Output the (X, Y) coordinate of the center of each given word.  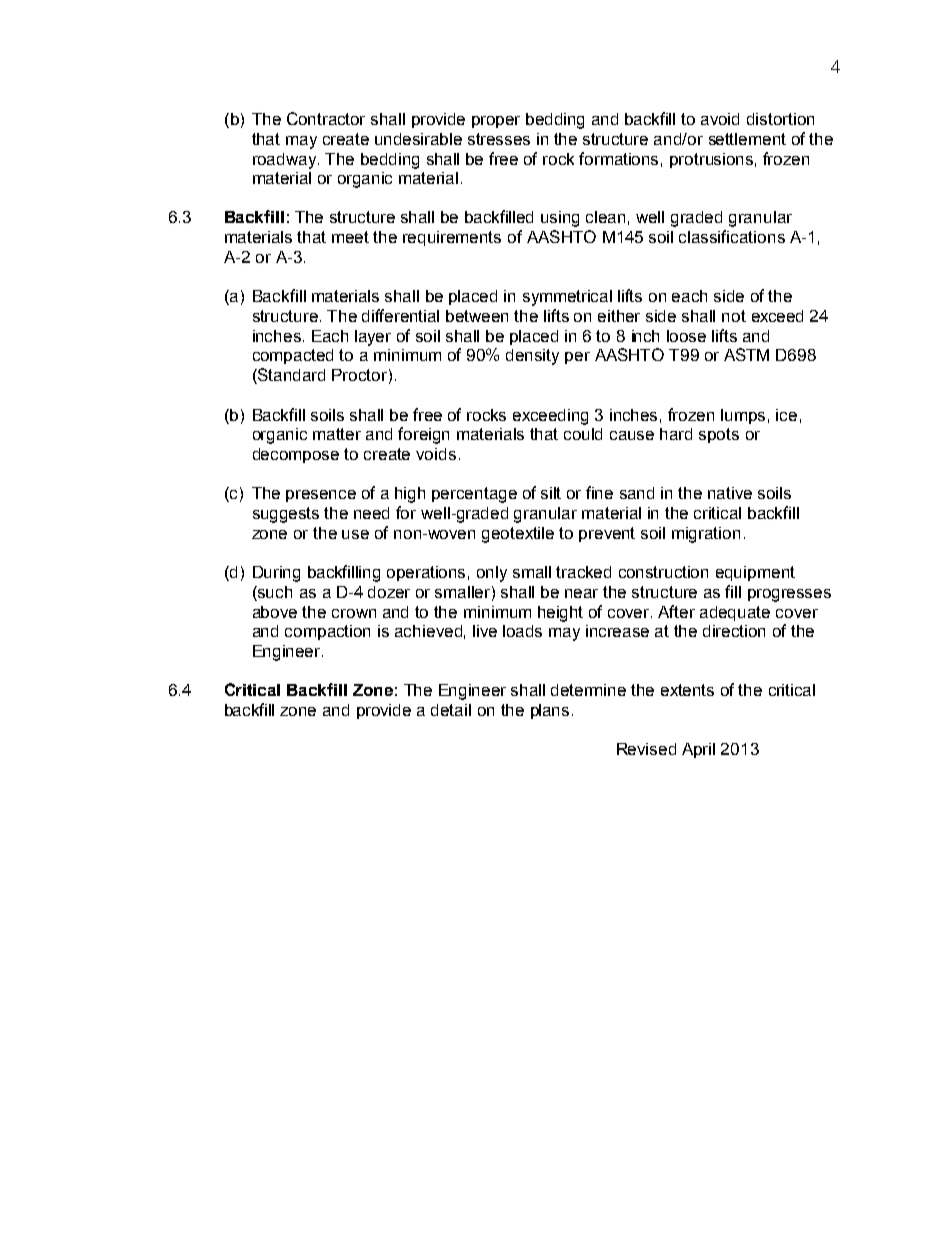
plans (550, 711)
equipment (755, 573)
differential (400, 315)
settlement (747, 139)
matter (337, 434)
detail (451, 710)
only (492, 574)
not (734, 316)
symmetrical (567, 298)
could (583, 434)
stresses (499, 139)
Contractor (326, 118)
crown (354, 613)
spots (719, 435)
